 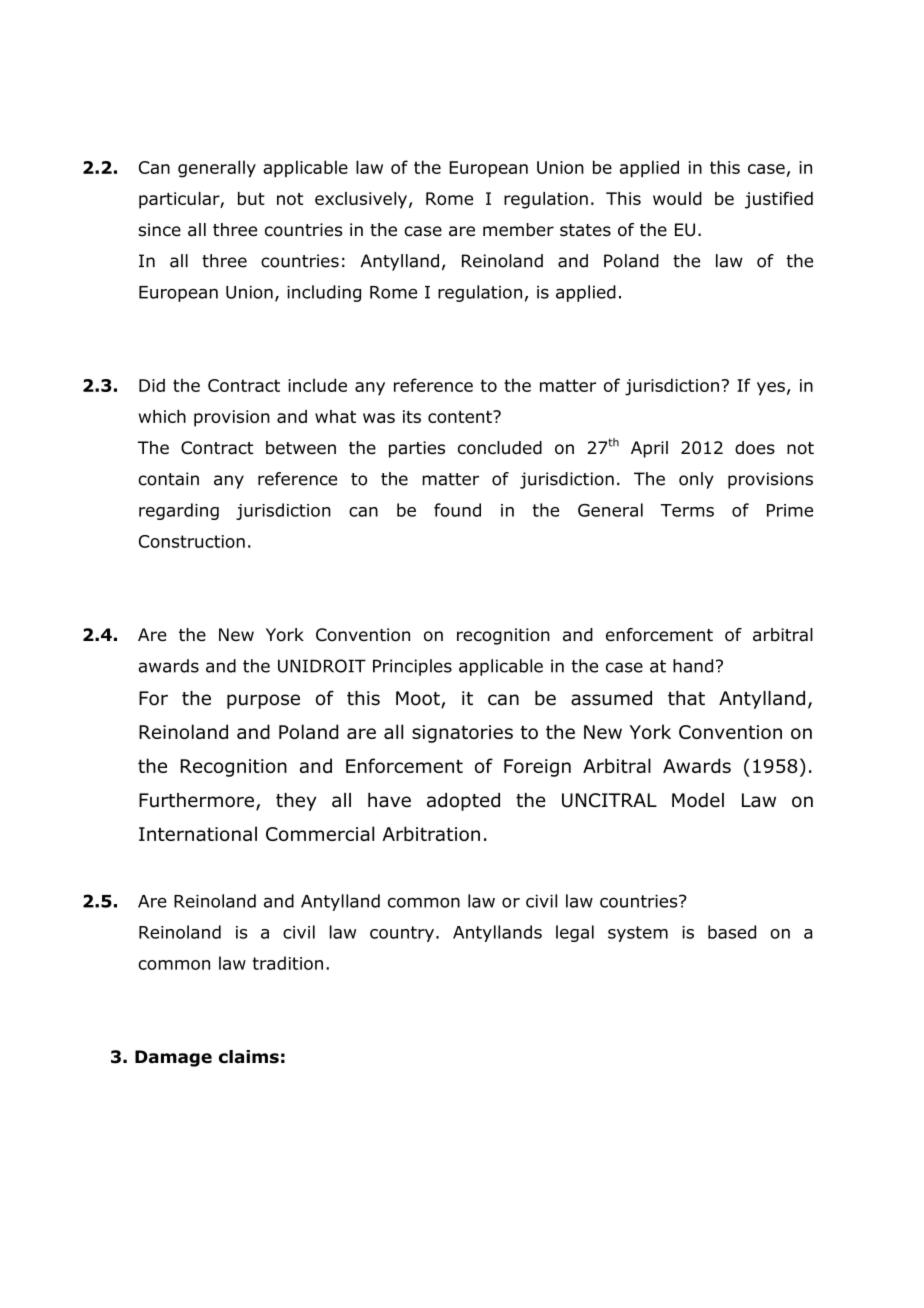 What do you see at coordinates (698, 800) in the screenshot?
I see `Model` at bounding box center [698, 800].
